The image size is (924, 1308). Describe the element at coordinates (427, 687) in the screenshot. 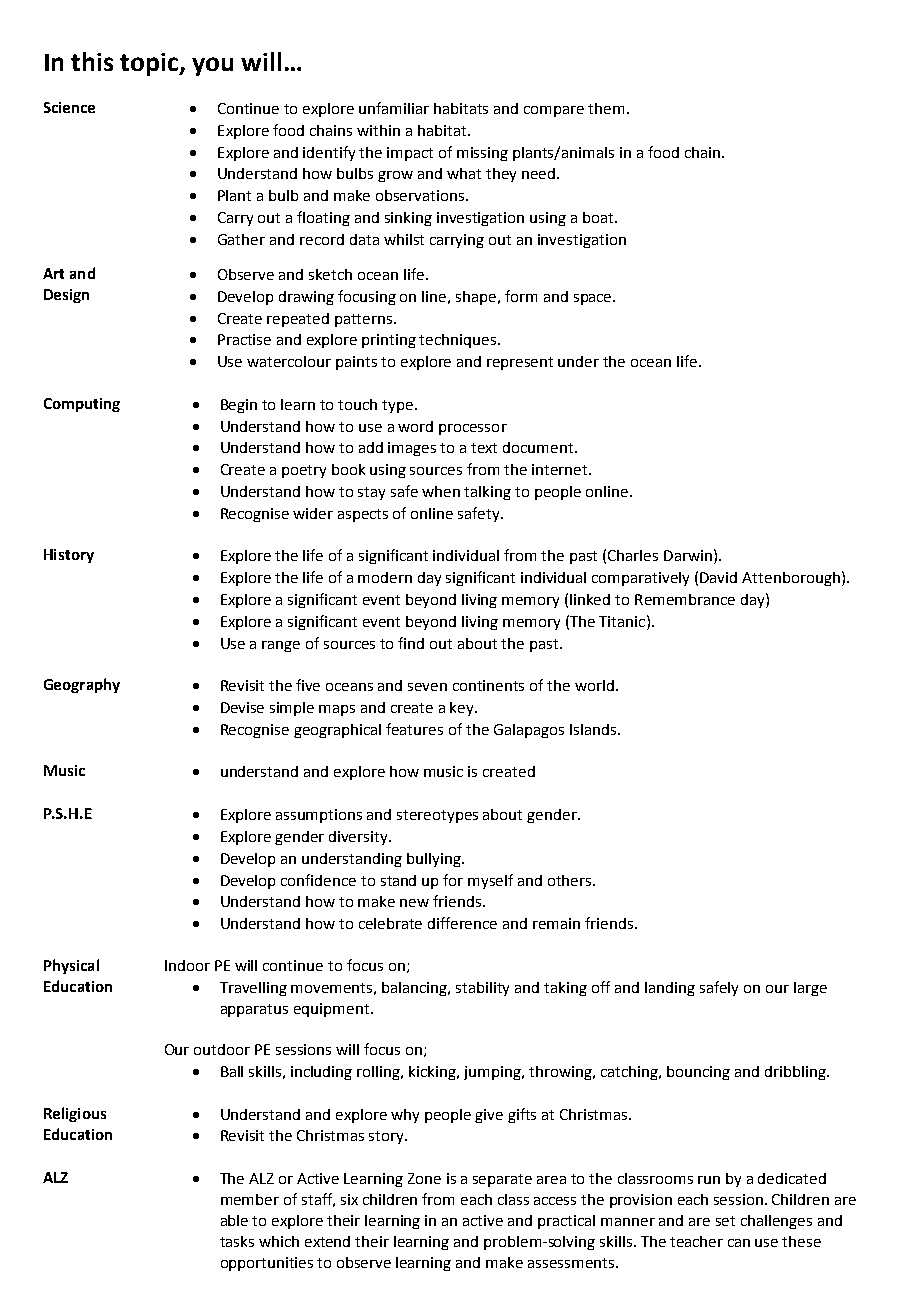

I see `seven` at that location.
